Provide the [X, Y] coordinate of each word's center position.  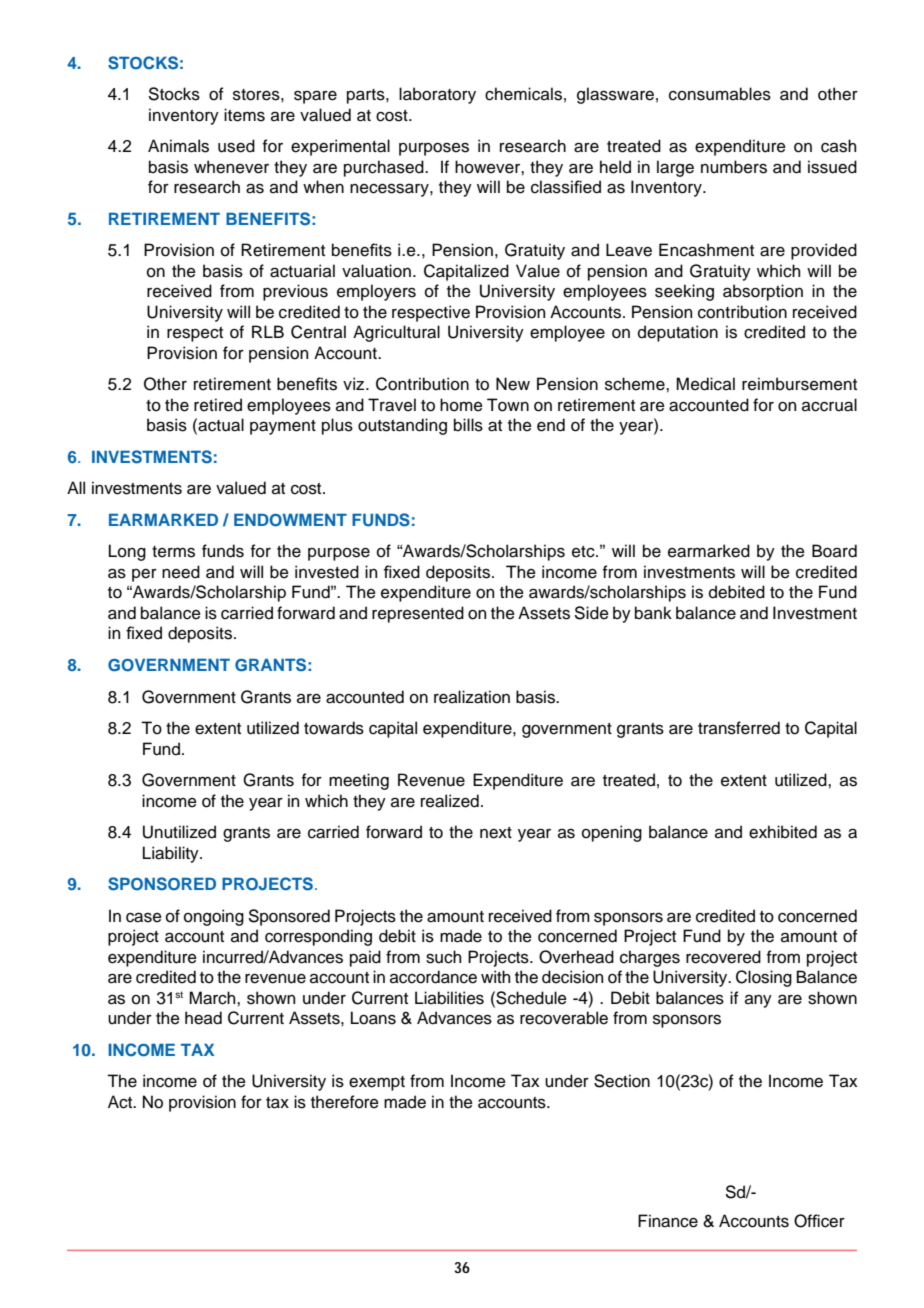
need [181, 572]
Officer [819, 1221]
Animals [178, 146]
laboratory [437, 95]
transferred [739, 728]
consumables [720, 94]
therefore [345, 1102]
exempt [377, 1083]
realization [472, 697]
